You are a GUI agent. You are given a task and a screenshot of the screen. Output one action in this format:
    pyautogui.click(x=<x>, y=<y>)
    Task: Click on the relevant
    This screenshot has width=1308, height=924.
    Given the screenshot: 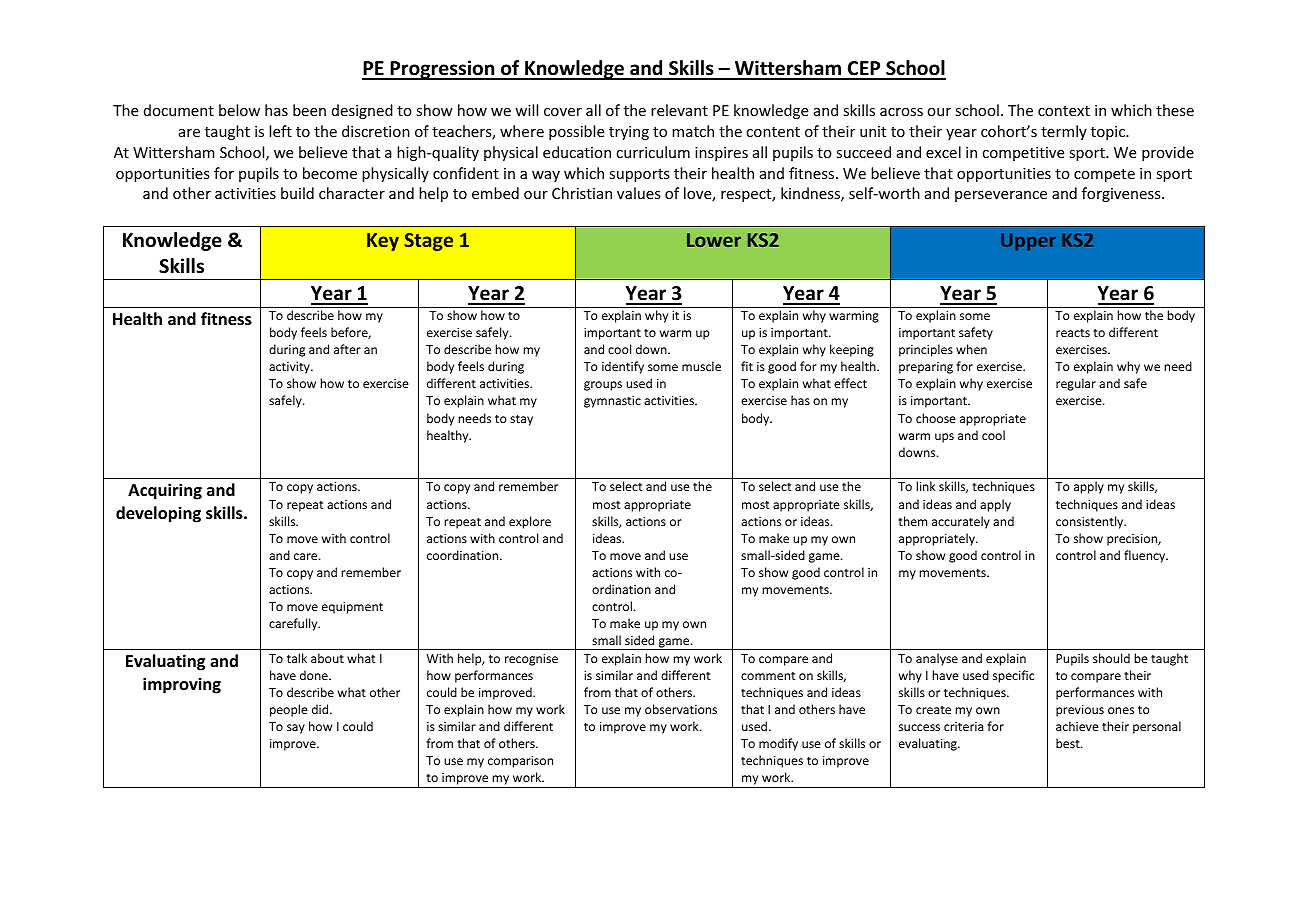 What is the action you would take?
    pyautogui.click(x=679, y=110)
